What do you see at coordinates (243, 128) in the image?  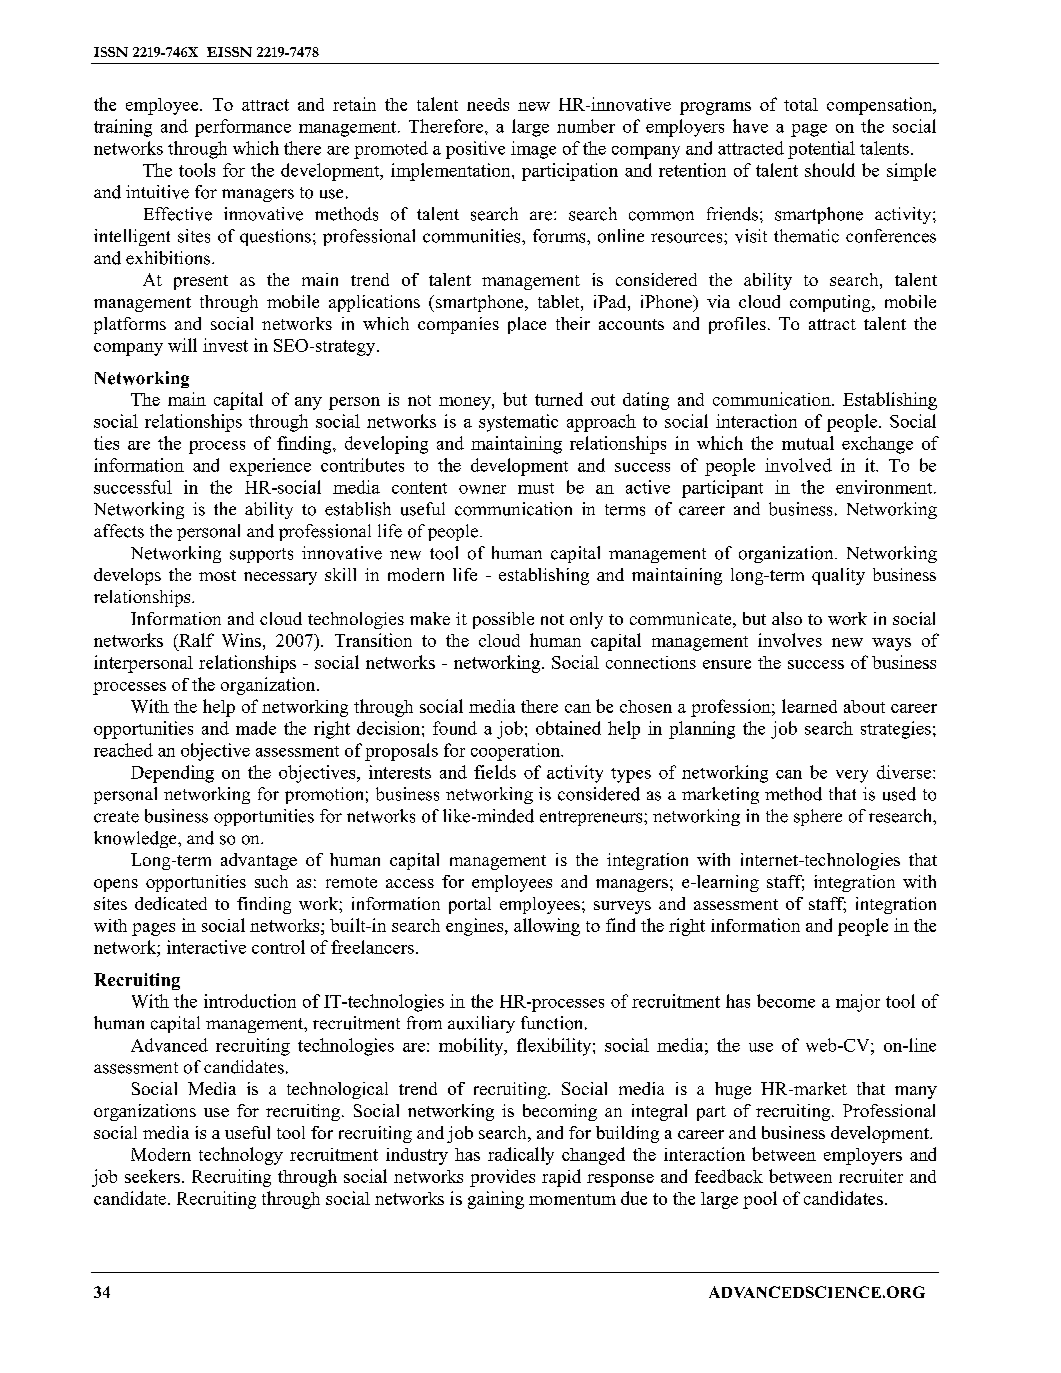 I see `performance` at bounding box center [243, 128].
